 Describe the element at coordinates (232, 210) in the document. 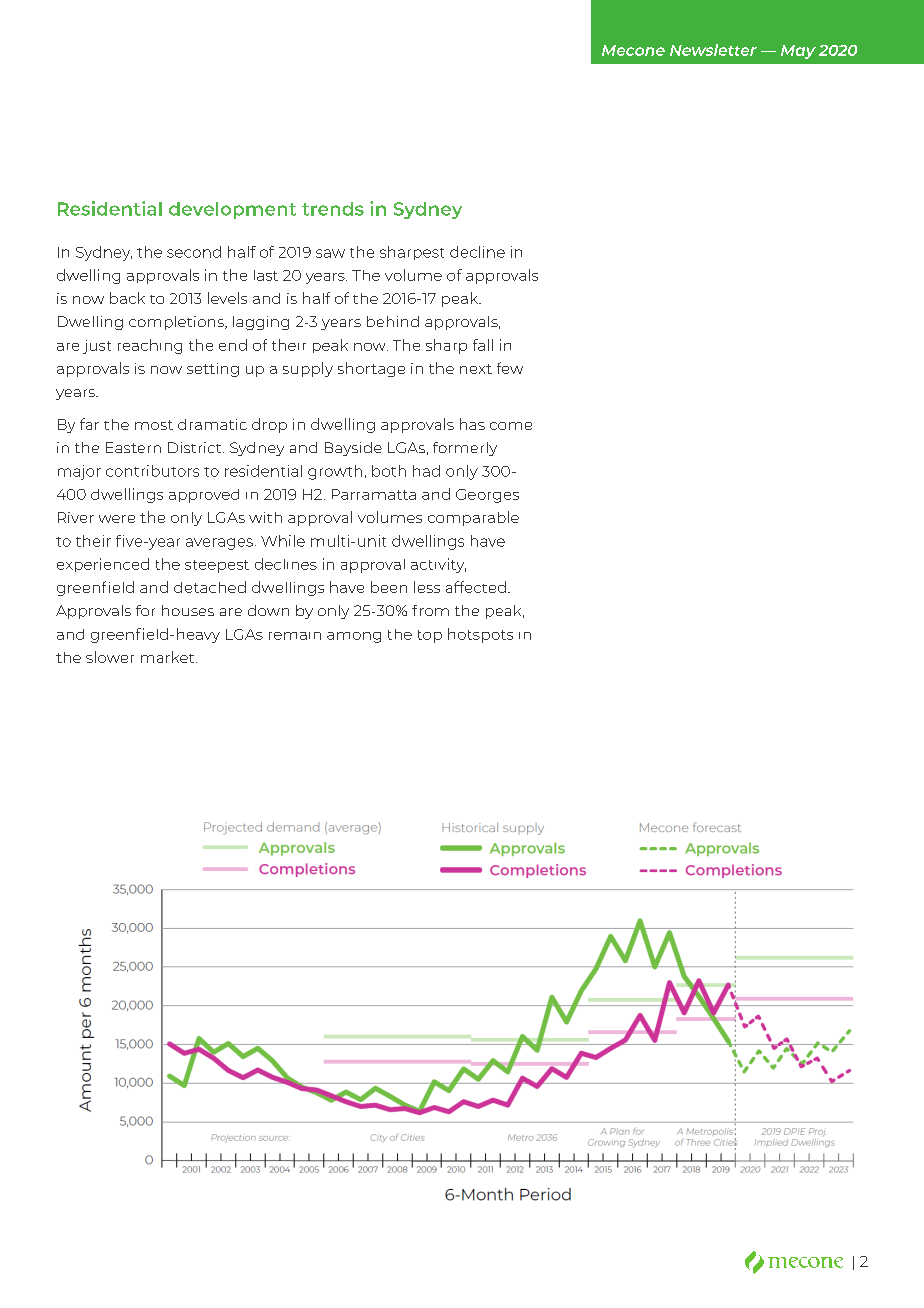

I see `development` at that location.
